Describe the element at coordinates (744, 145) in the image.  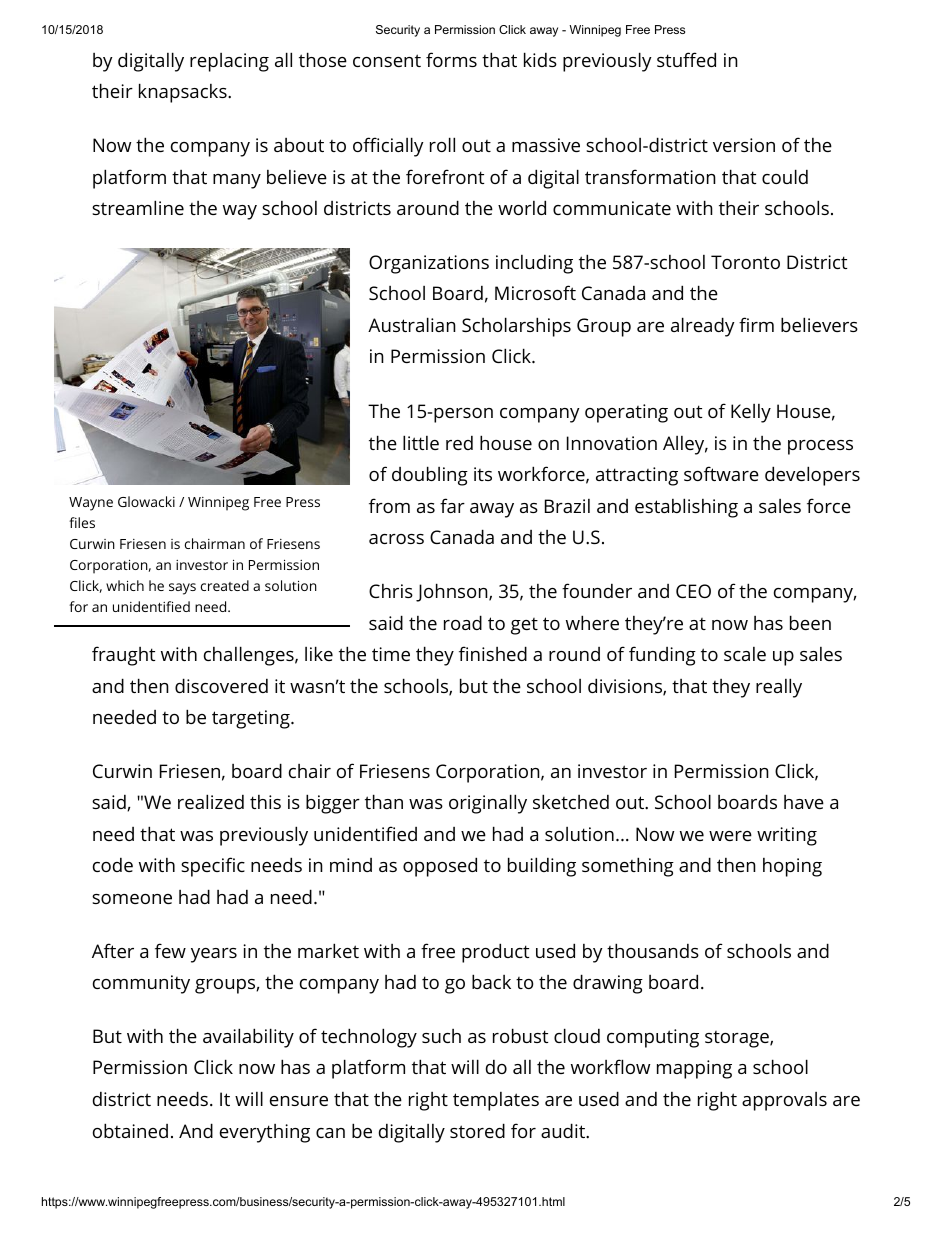
I see `version` at that location.
